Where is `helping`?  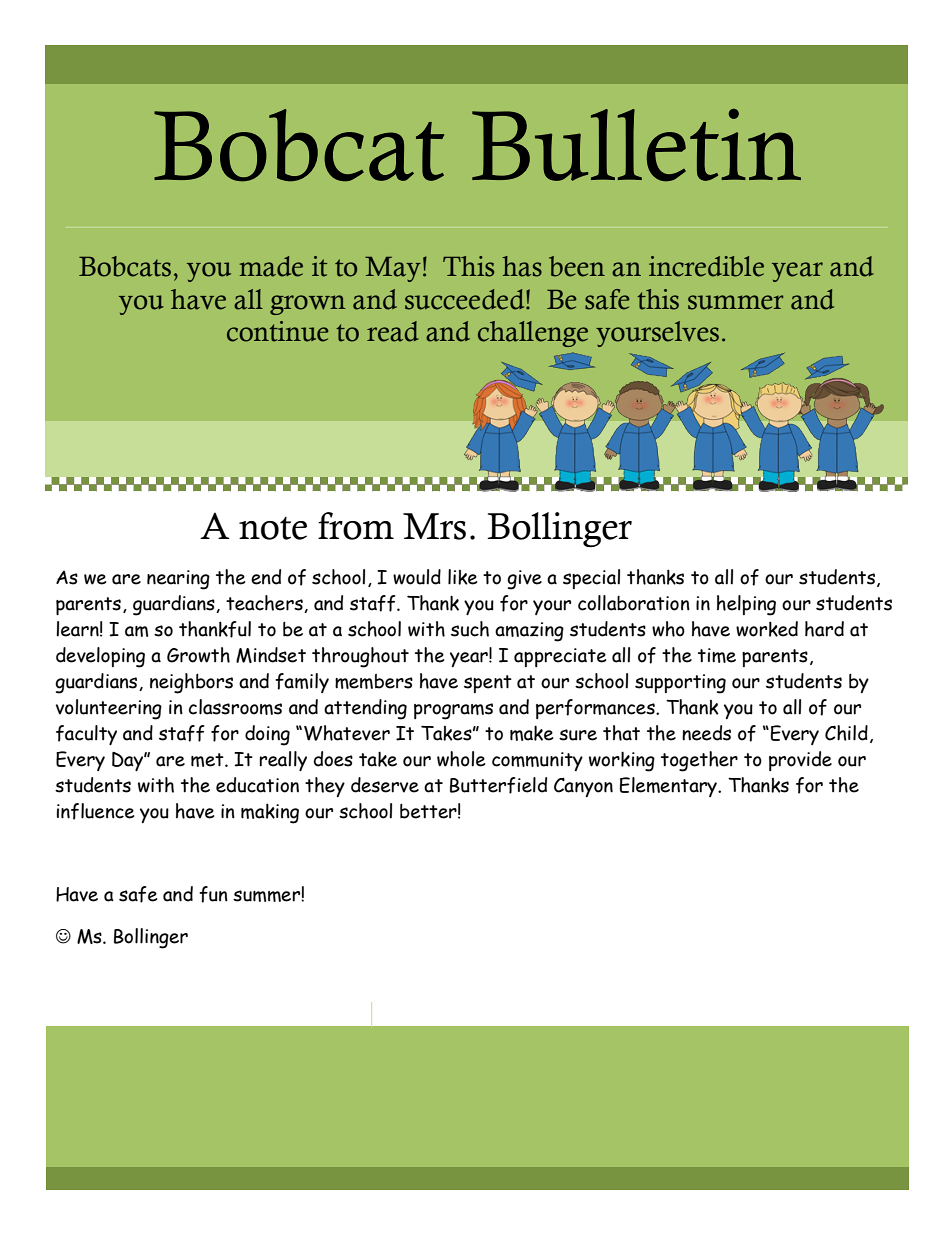
helping is located at coordinates (746, 605).
